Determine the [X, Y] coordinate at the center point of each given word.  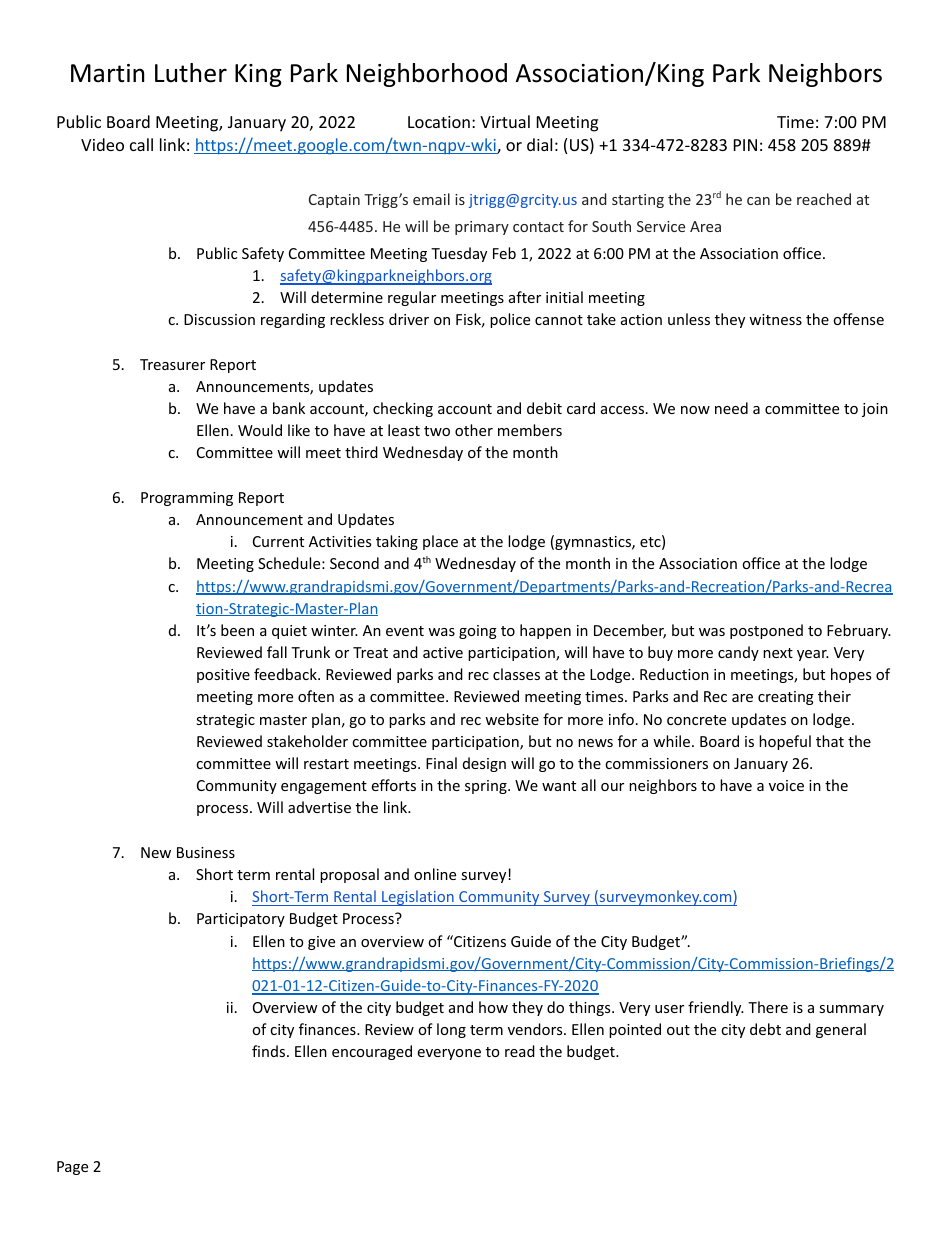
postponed [766, 631]
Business [206, 852]
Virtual [505, 121]
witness [775, 319]
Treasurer [172, 364]
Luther [191, 73]
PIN [745, 145]
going [478, 632]
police [510, 320]
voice [786, 785]
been [237, 630]
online [435, 874]
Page [72, 1168]
